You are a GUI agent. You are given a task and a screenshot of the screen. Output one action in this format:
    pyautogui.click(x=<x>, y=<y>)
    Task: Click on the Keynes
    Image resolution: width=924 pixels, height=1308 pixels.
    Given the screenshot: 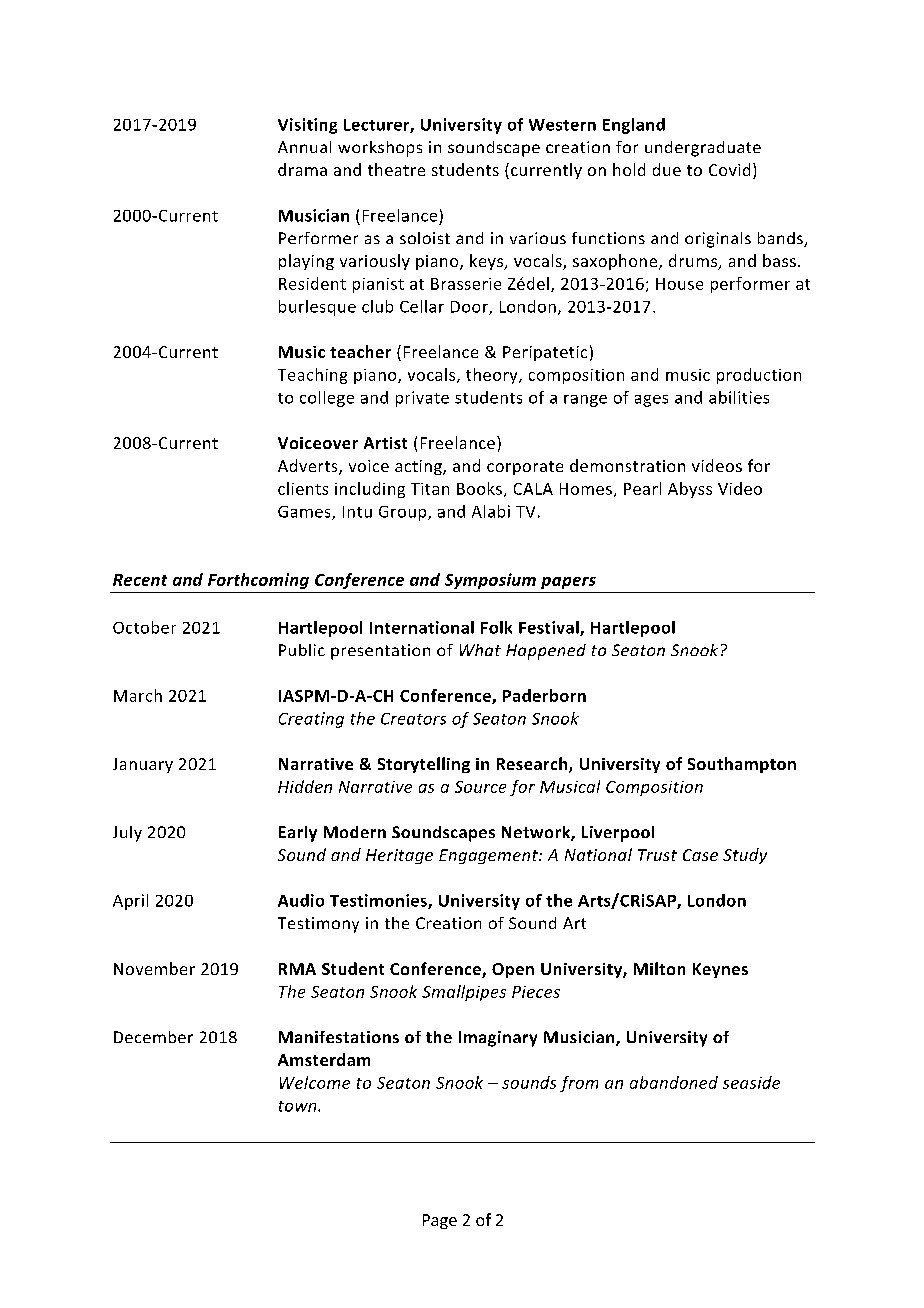 What is the action you would take?
    pyautogui.click(x=720, y=970)
